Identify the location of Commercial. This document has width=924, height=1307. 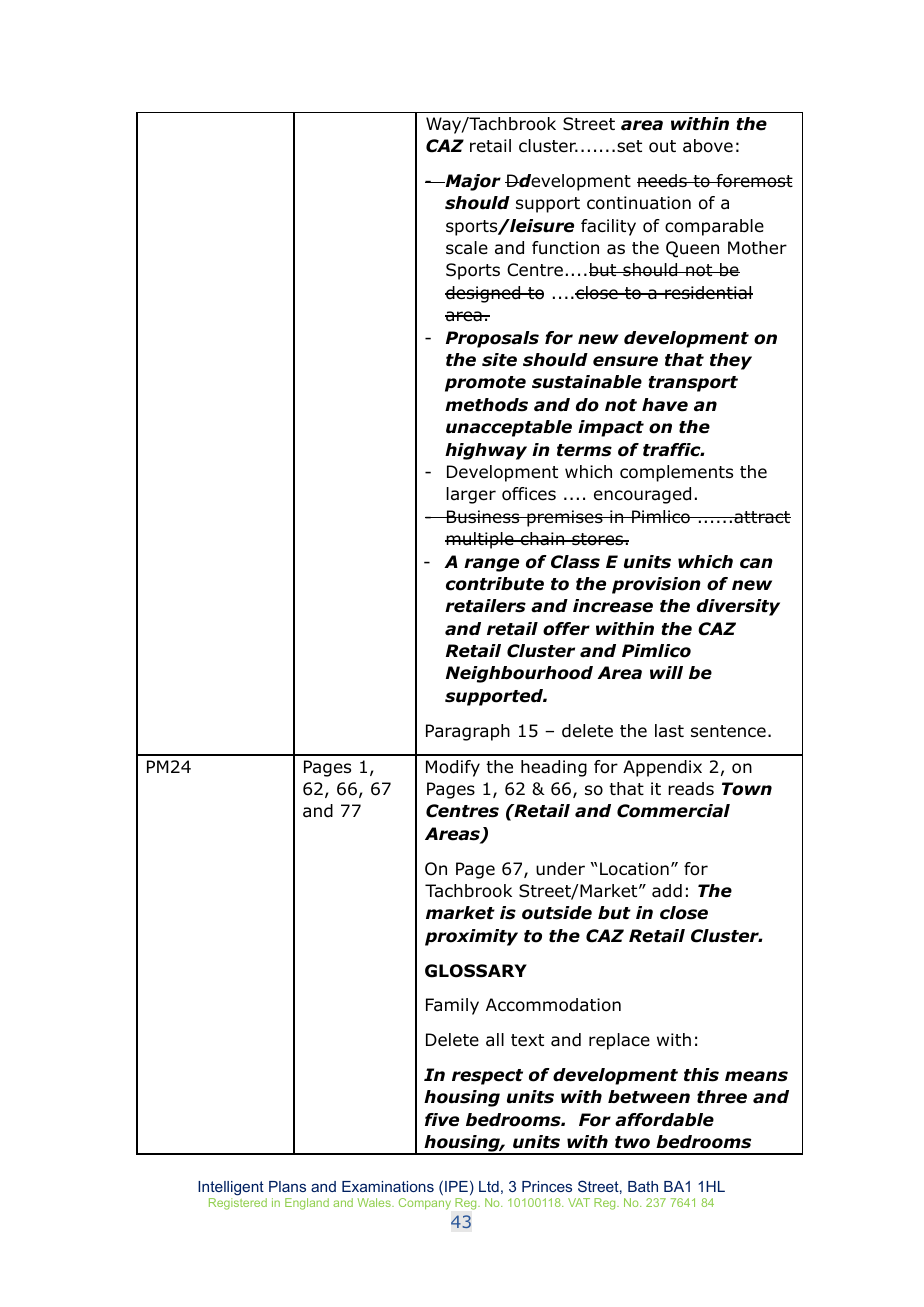
(673, 811).
